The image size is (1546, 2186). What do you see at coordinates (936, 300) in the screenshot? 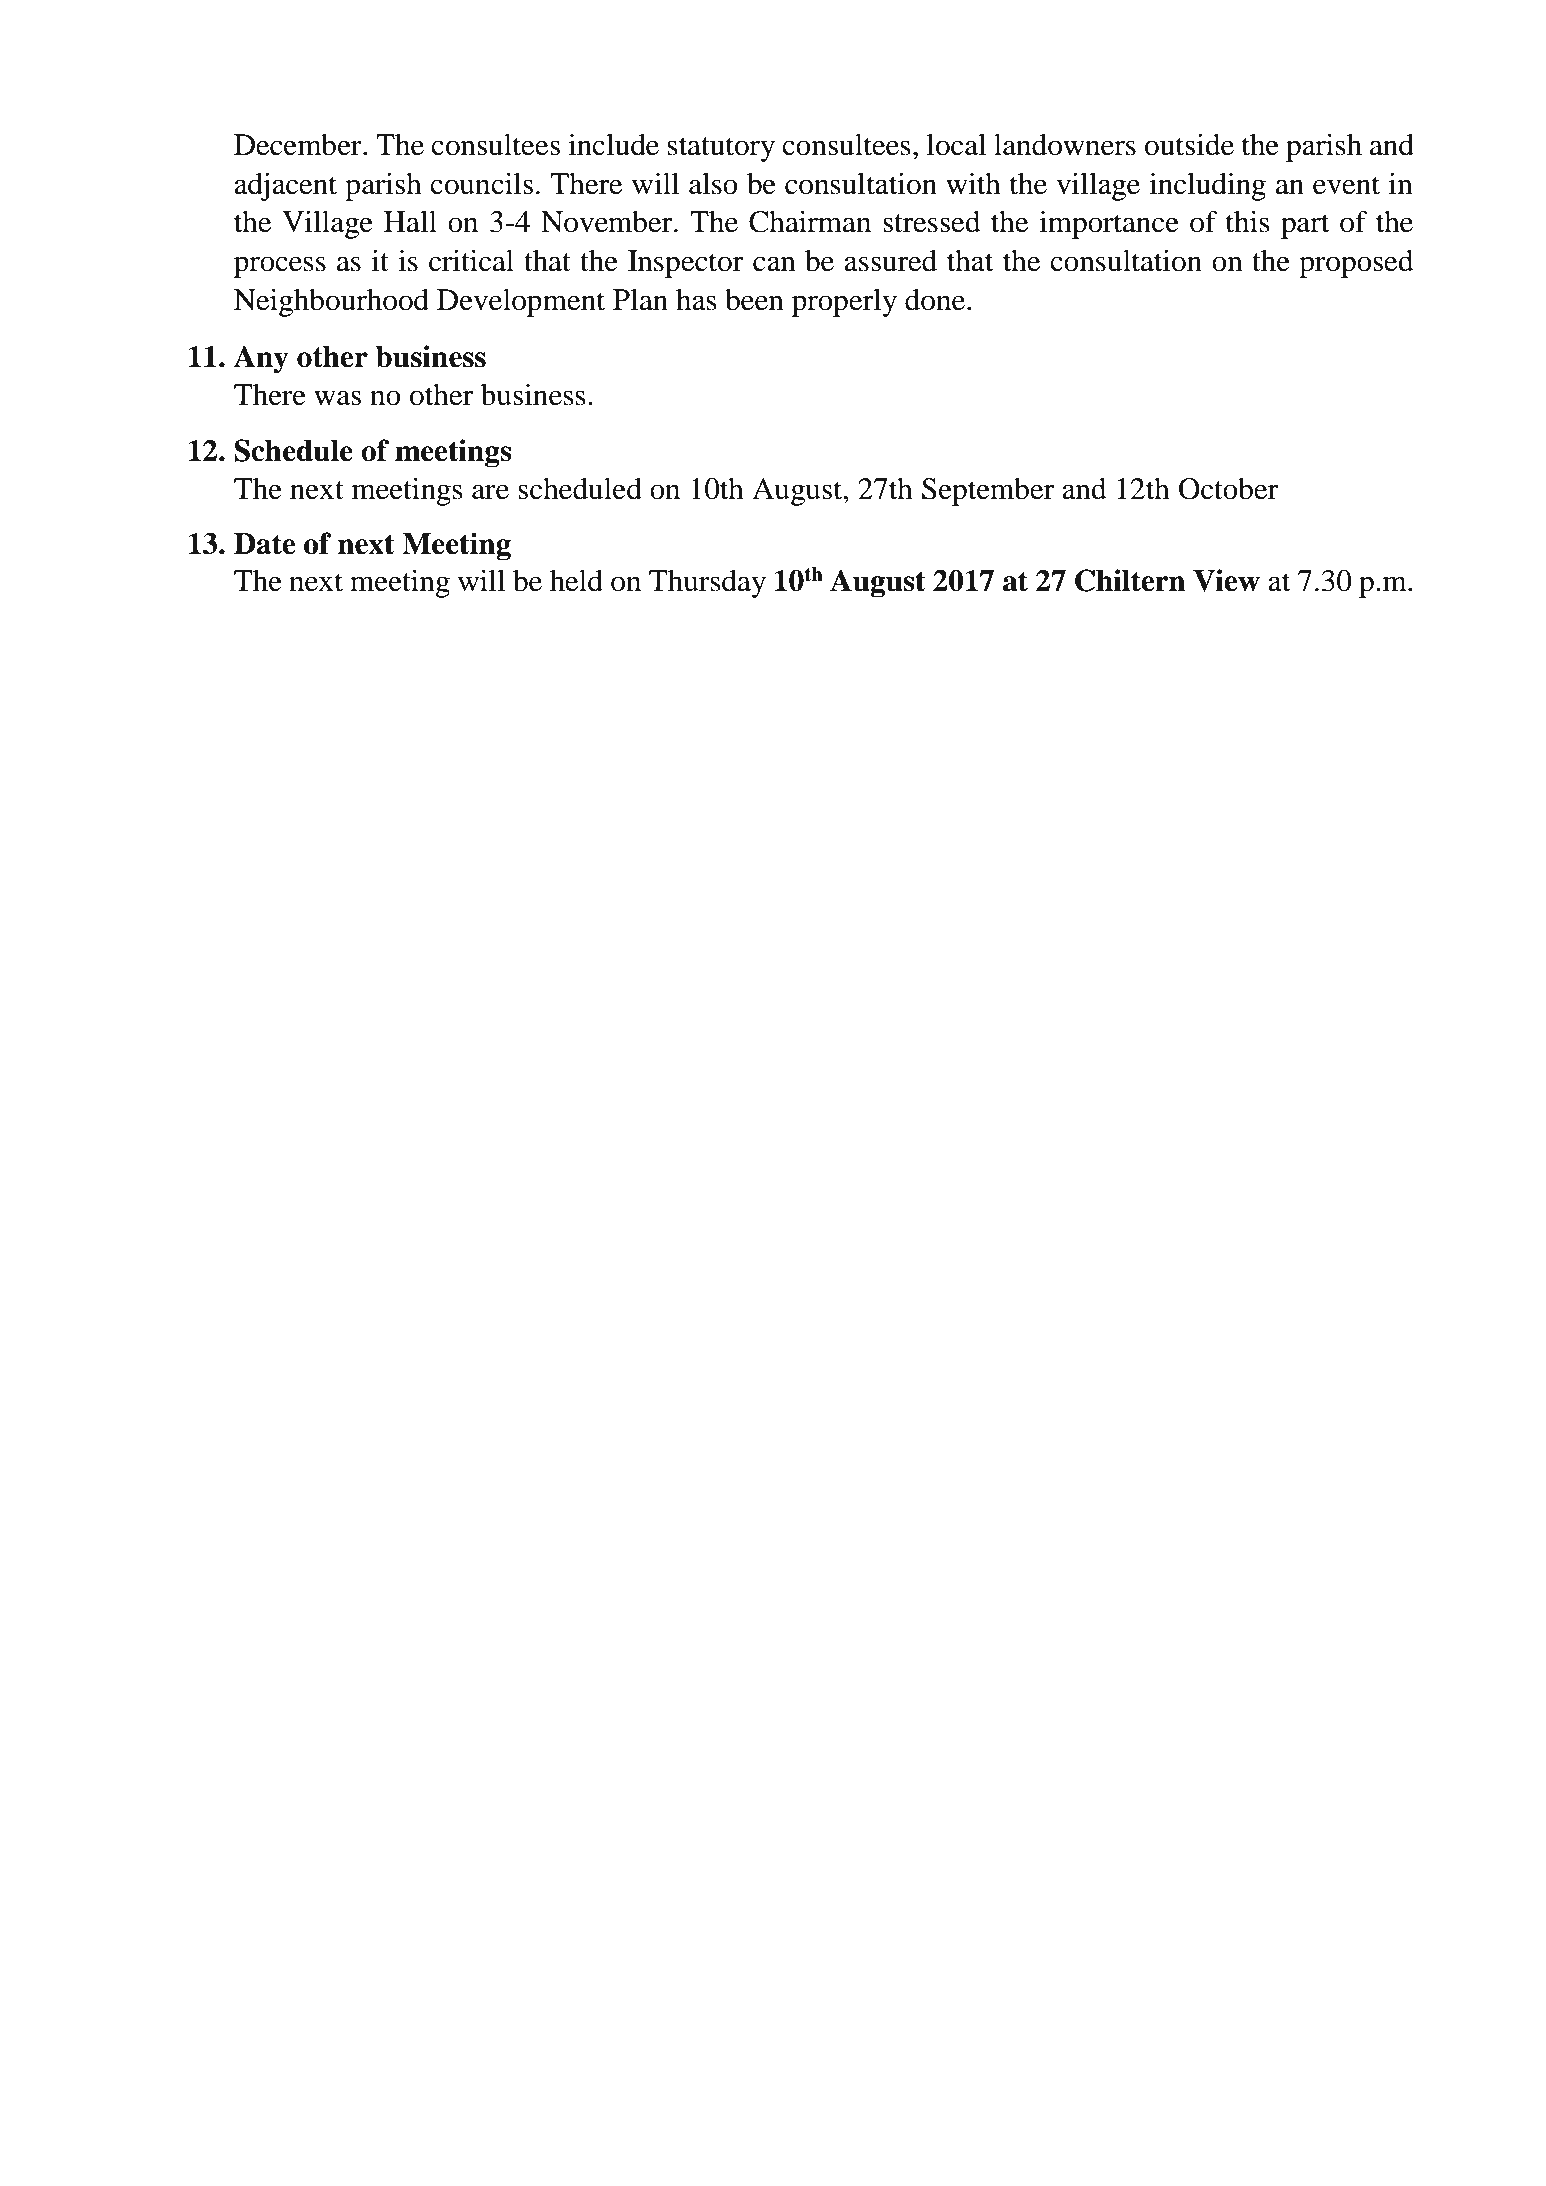
I see `done` at bounding box center [936, 300].
